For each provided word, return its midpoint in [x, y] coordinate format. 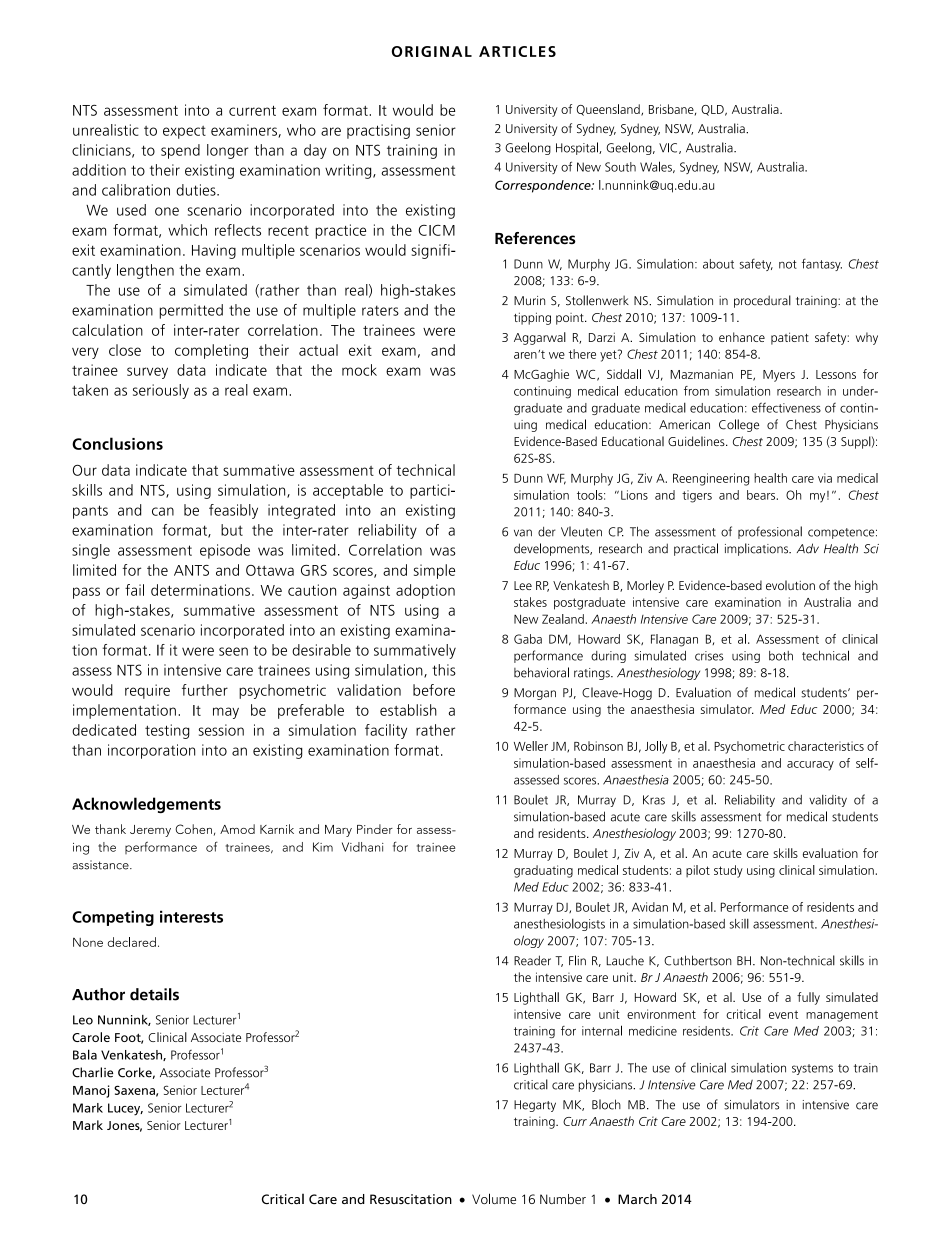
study [728, 871]
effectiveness [786, 407]
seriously [161, 391]
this [444, 670]
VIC [669, 148]
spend [180, 151]
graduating [543, 871]
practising [378, 131]
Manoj [91, 1091]
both [781, 656]
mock [359, 370]
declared [132, 942]
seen [233, 651]
